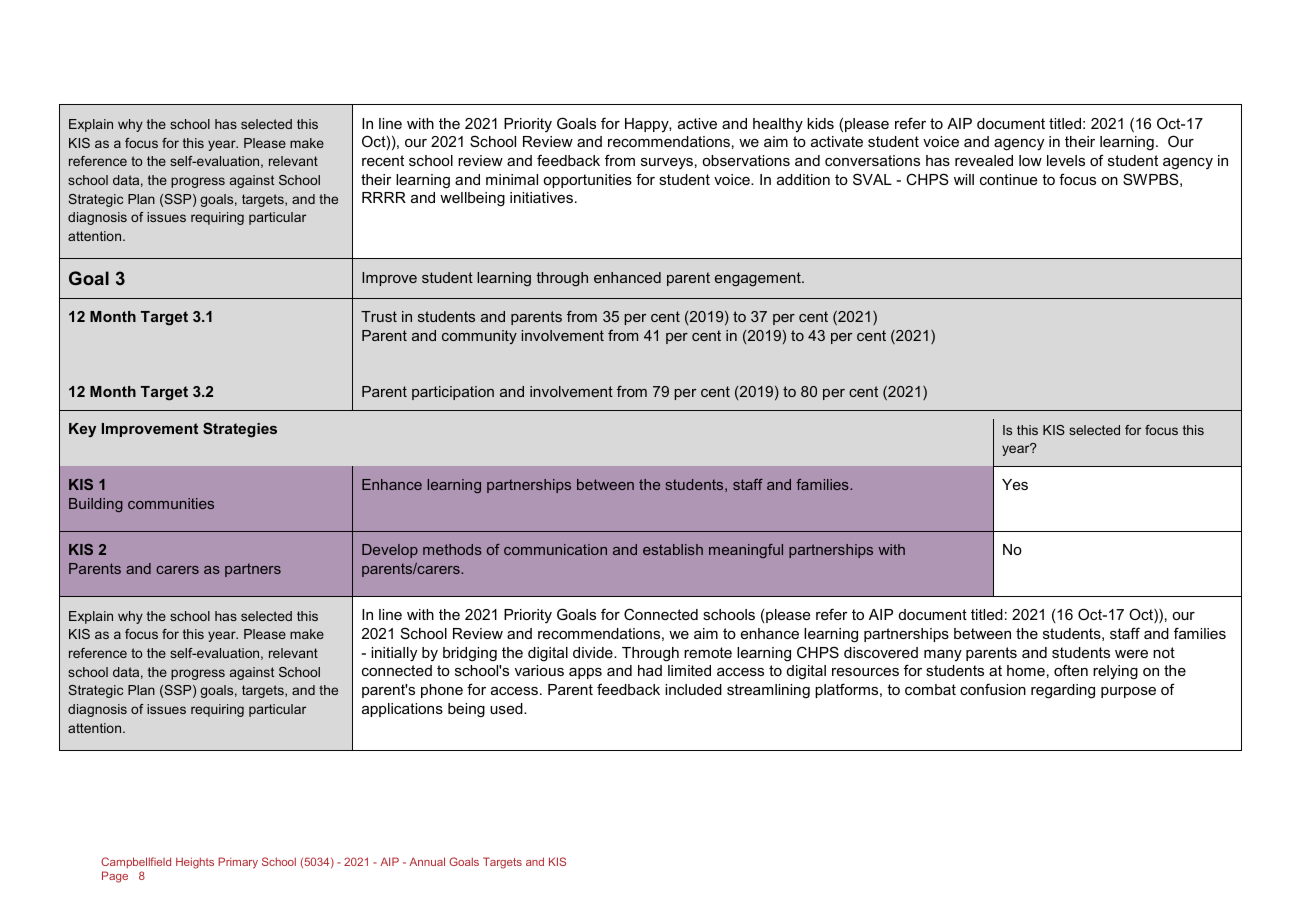  What do you see at coordinates (1015, 484) in the image?
I see `Yes` at bounding box center [1015, 484].
